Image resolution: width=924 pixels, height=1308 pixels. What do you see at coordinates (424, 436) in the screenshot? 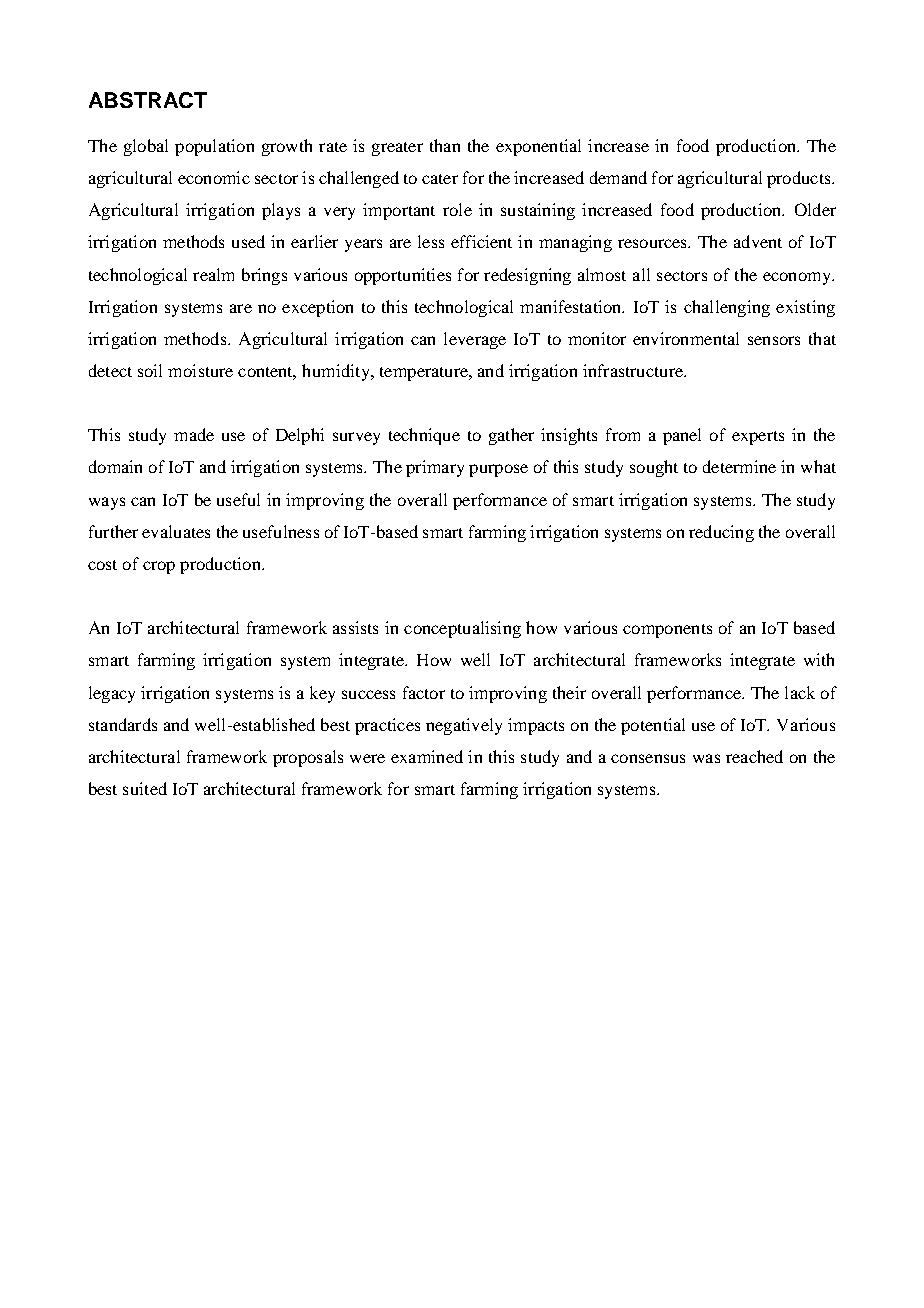
I see `technique` at bounding box center [424, 436].
